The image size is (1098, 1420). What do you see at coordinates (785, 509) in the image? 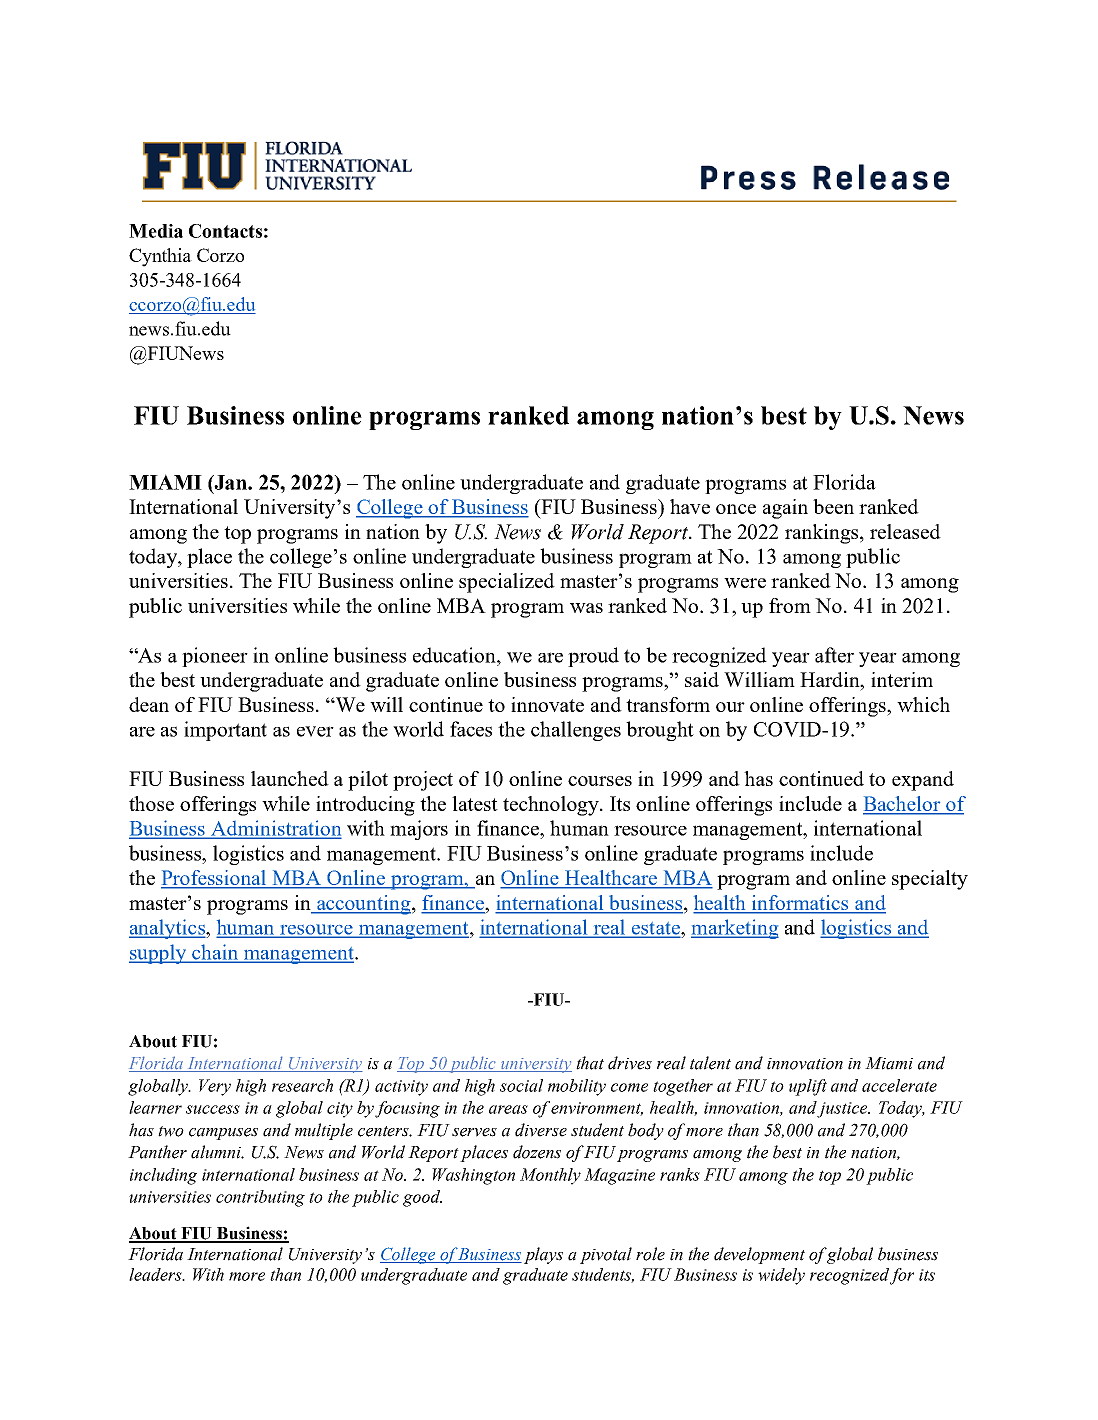
I see `again` at bounding box center [785, 509].
